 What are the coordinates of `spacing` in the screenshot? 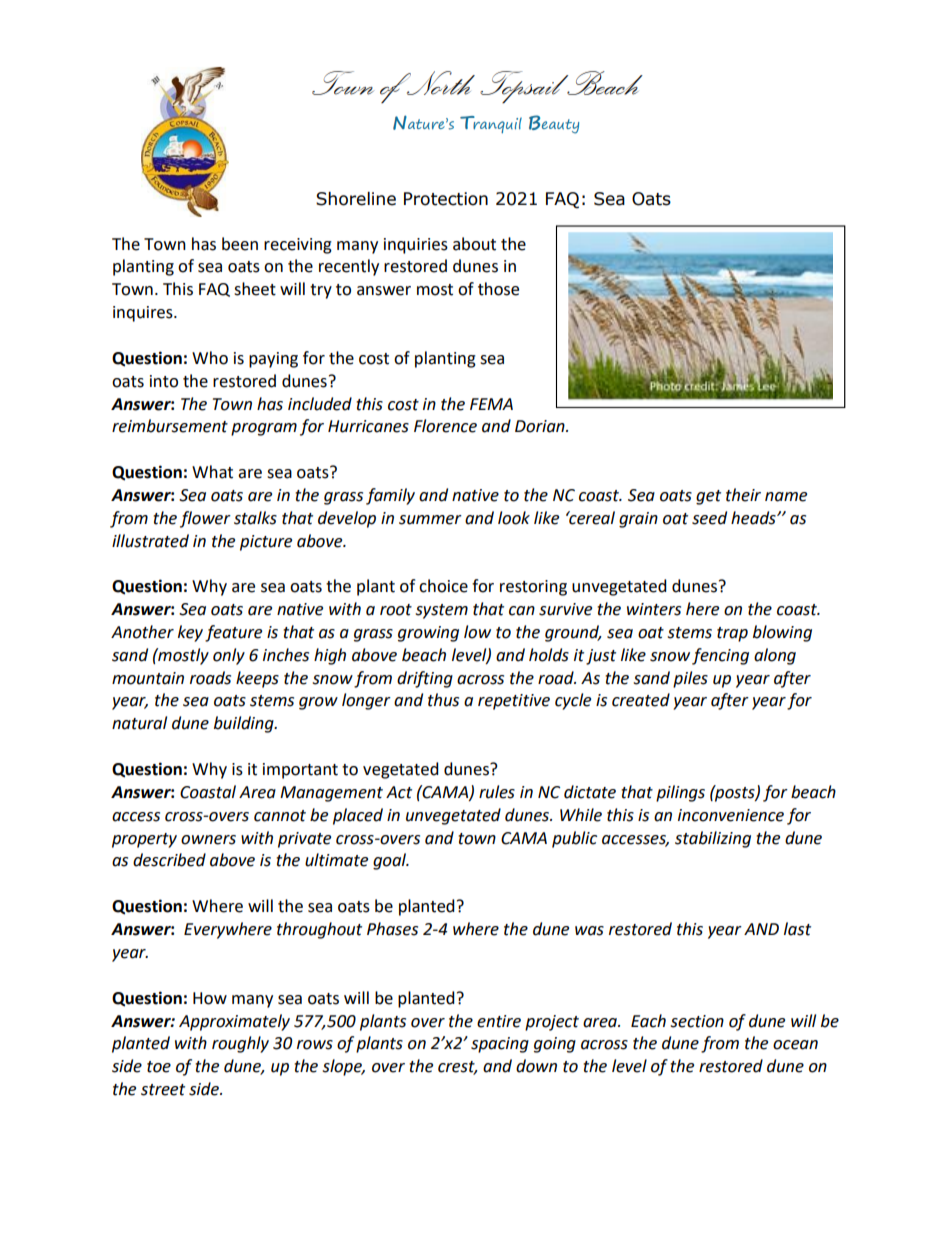 It's located at (500, 1045).
